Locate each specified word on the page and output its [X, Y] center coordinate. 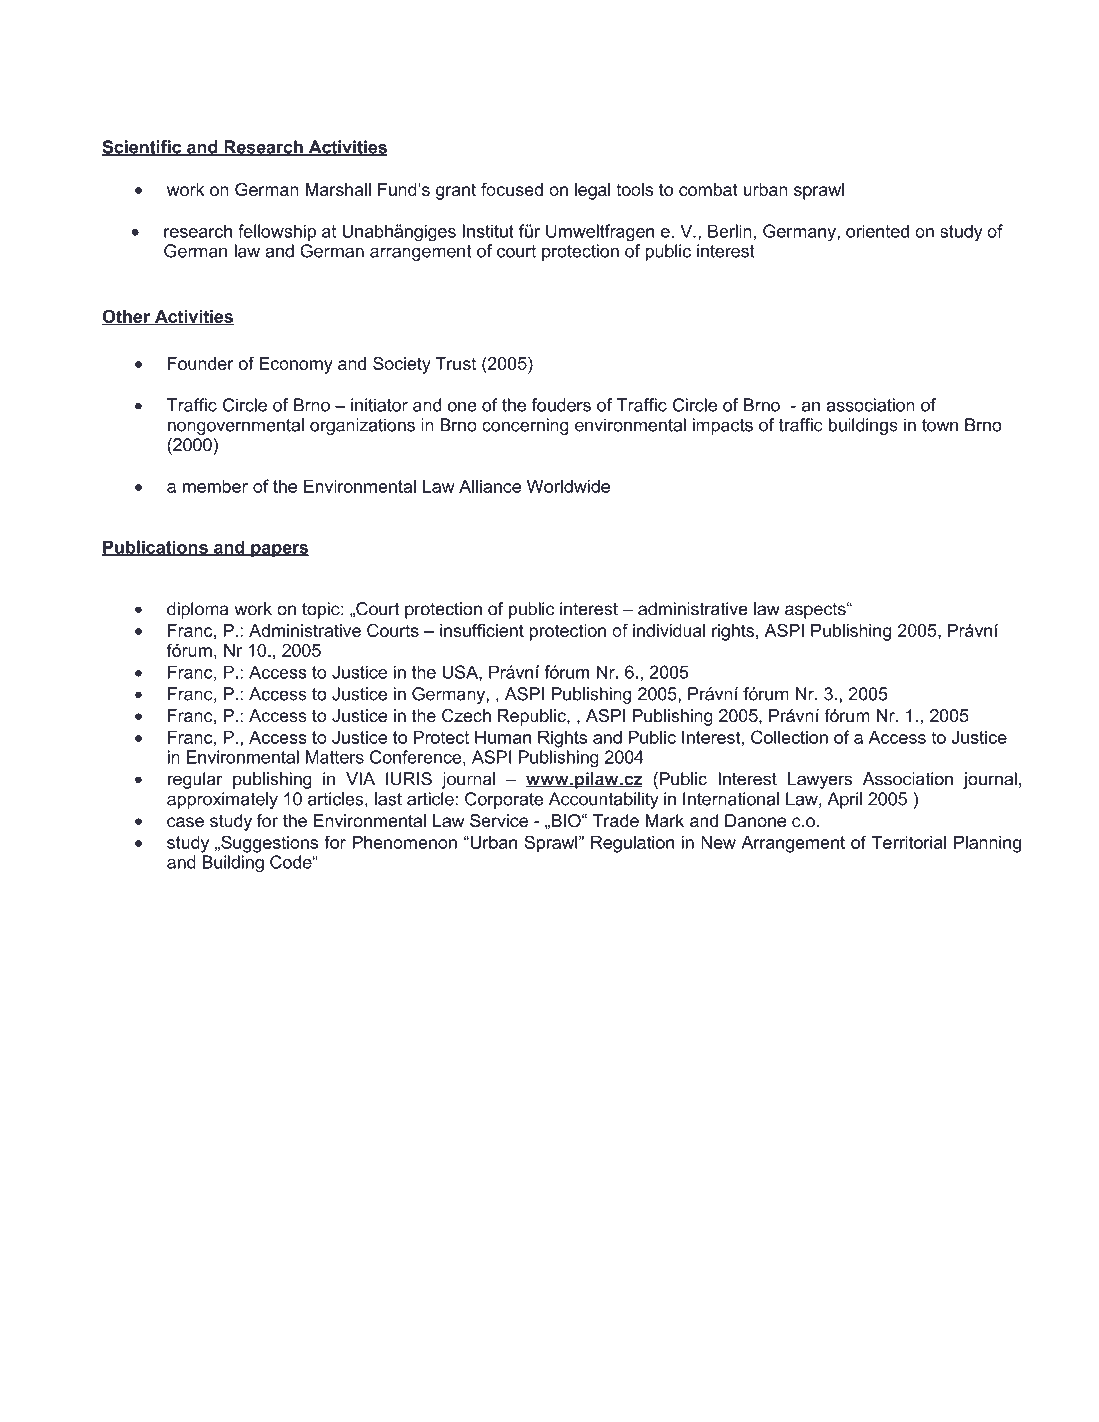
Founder [201, 363]
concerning [525, 426]
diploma [197, 610]
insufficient [482, 630]
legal [593, 191]
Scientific [143, 148]
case [185, 822]
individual [669, 630]
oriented [877, 231]
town [940, 425]
